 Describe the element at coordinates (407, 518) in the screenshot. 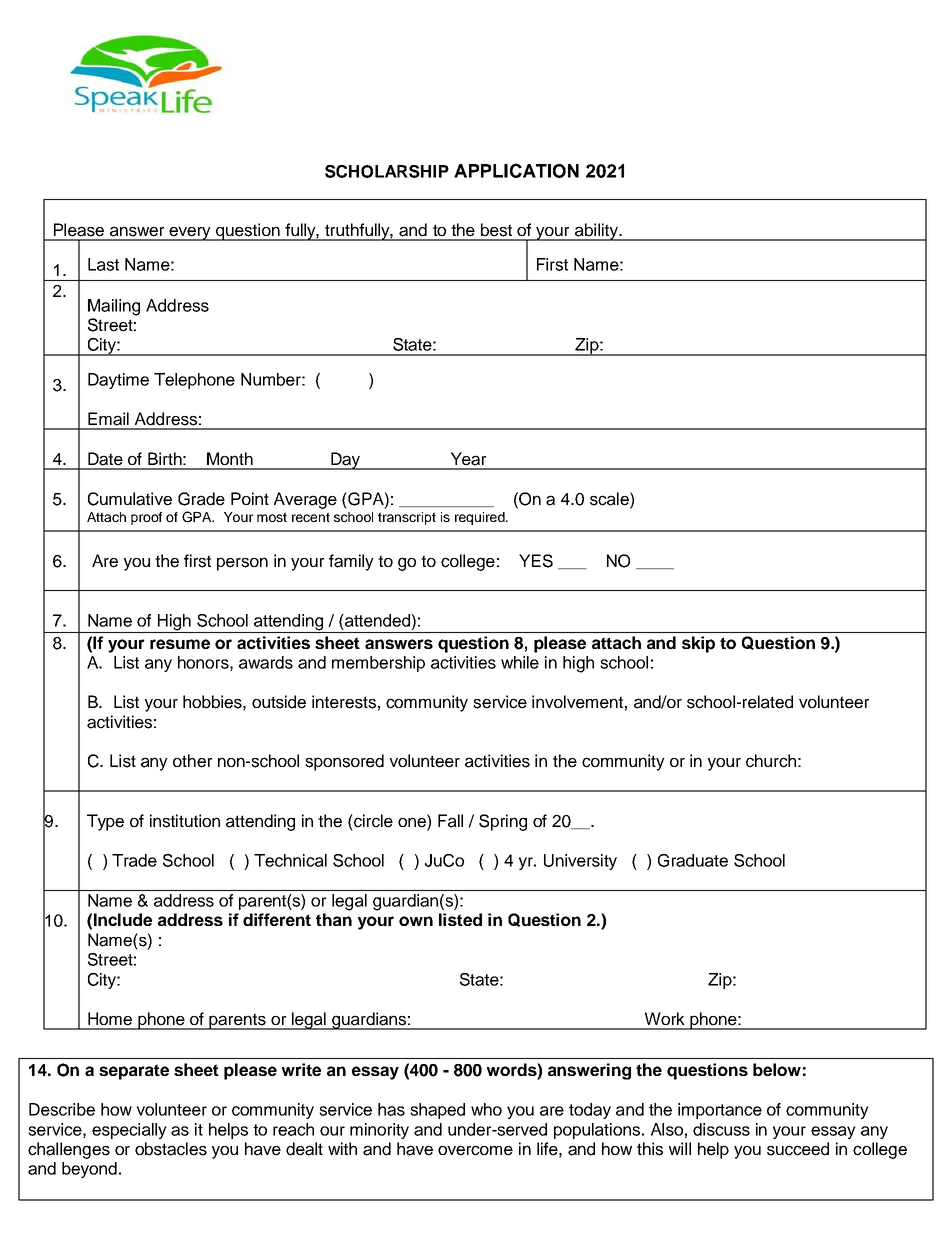

I see `transcript` at that location.
